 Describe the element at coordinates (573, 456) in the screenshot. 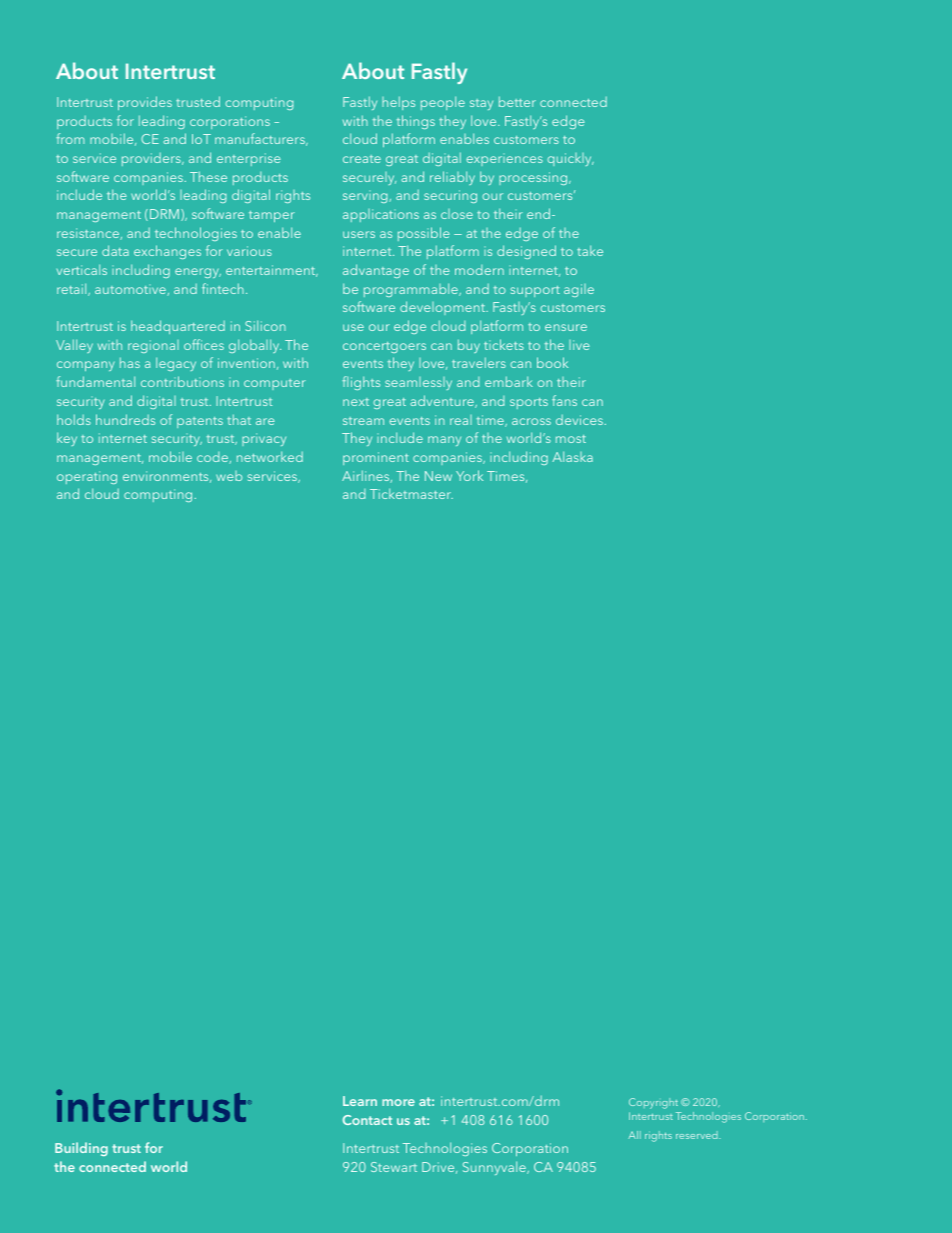

I see `Alaska` at that location.
